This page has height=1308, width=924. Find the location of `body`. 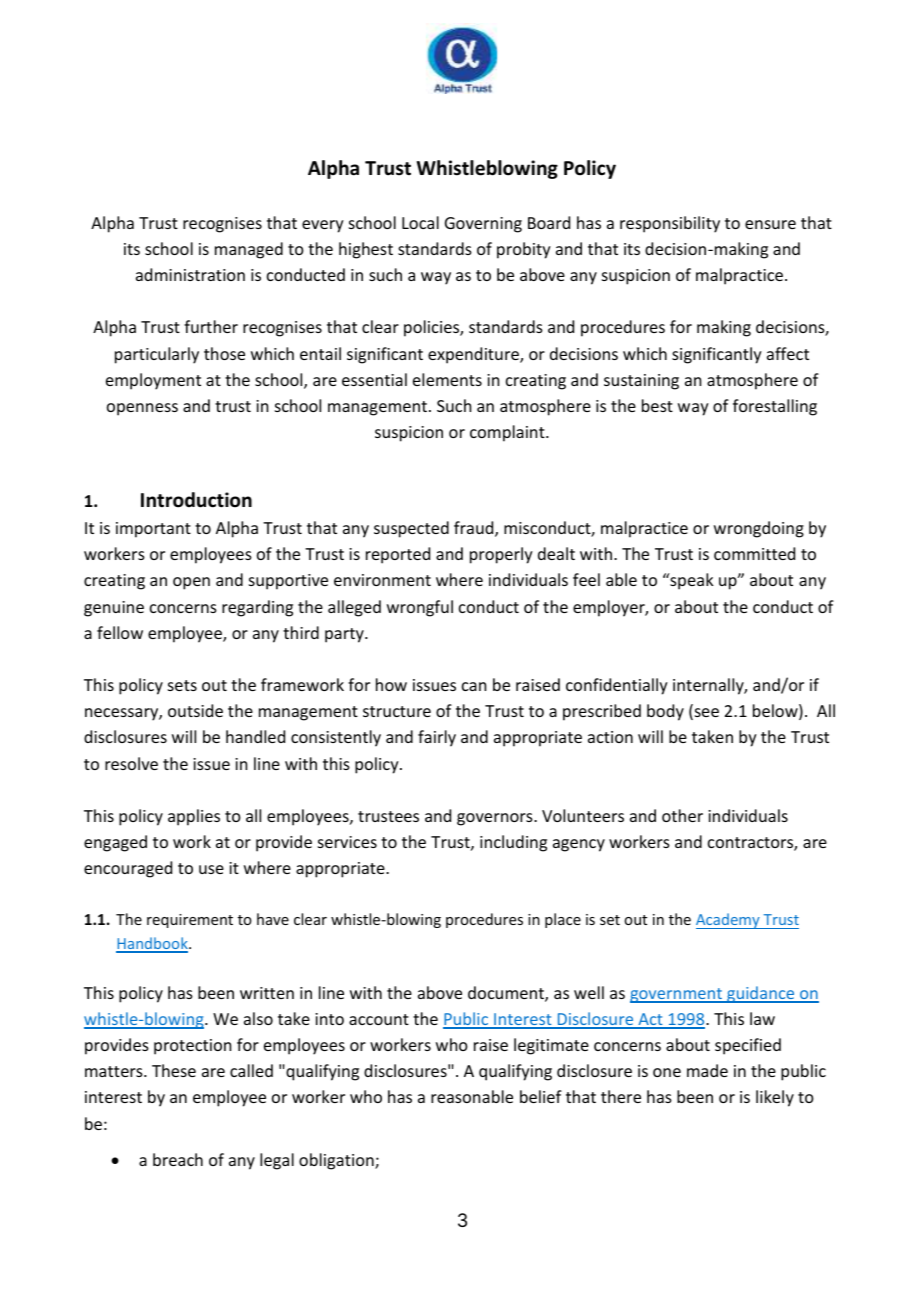

body is located at coordinates (665, 712).
